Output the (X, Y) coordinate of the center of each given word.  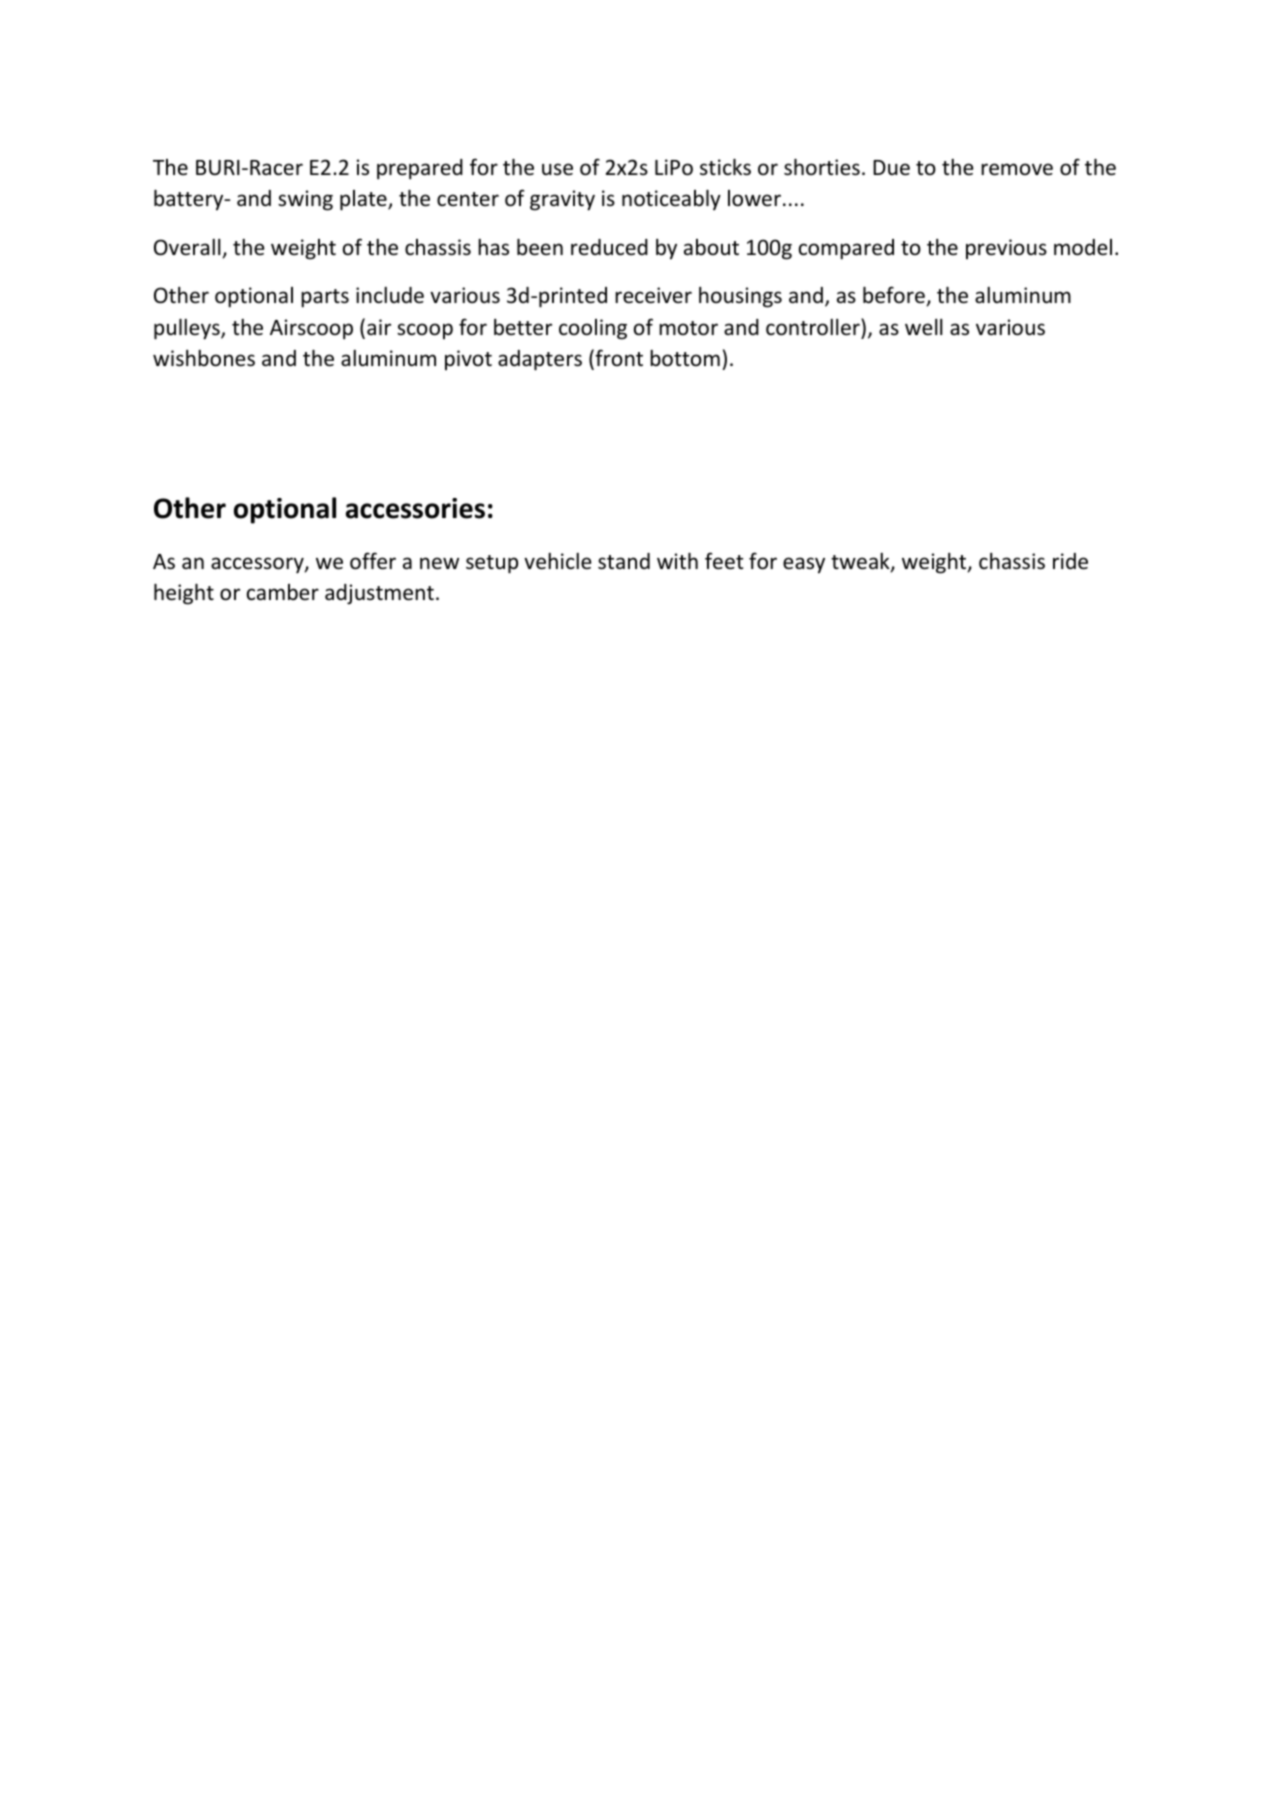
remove (1017, 169)
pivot (468, 360)
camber (283, 592)
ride (1070, 561)
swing (305, 200)
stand (624, 561)
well (924, 327)
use (557, 169)
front (618, 359)
